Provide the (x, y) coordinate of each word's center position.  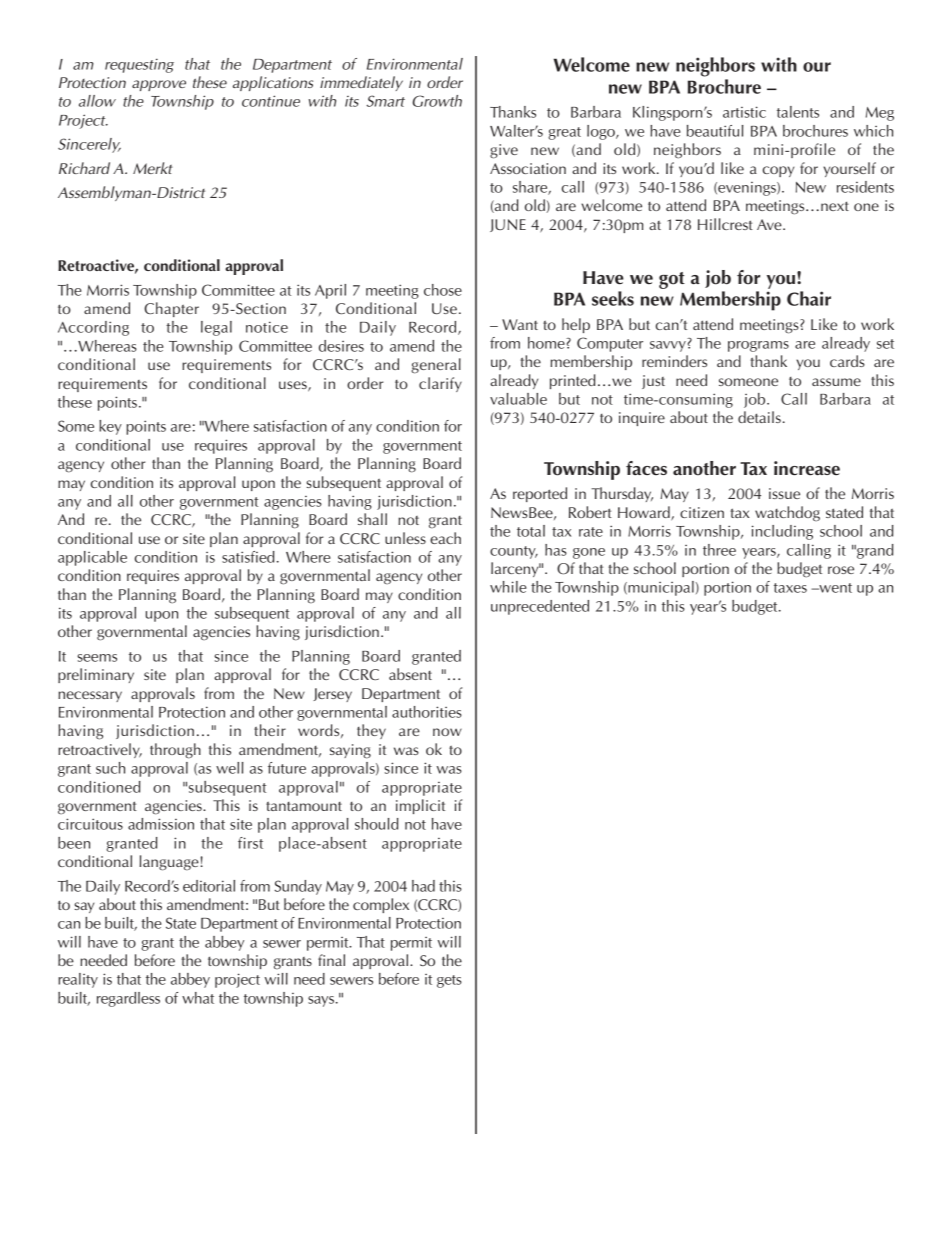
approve (159, 85)
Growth (437, 101)
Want (520, 324)
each (445, 538)
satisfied (248, 557)
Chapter (171, 309)
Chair (809, 298)
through (175, 751)
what (198, 998)
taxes (790, 588)
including (782, 532)
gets (449, 981)
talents (798, 112)
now (447, 732)
